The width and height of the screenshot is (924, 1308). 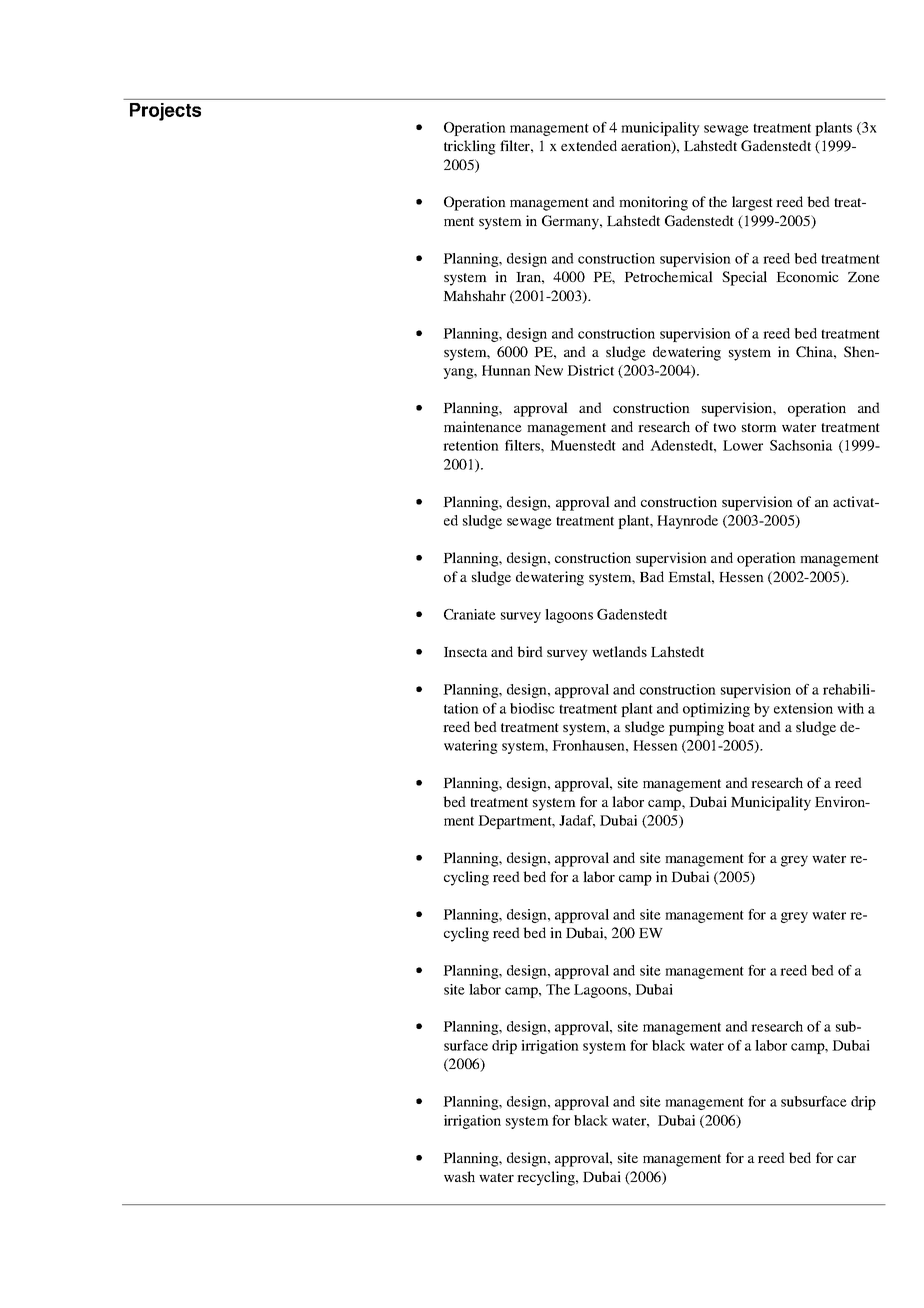 What do you see at coordinates (846, 1159) in the screenshot?
I see `car` at bounding box center [846, 1159].
